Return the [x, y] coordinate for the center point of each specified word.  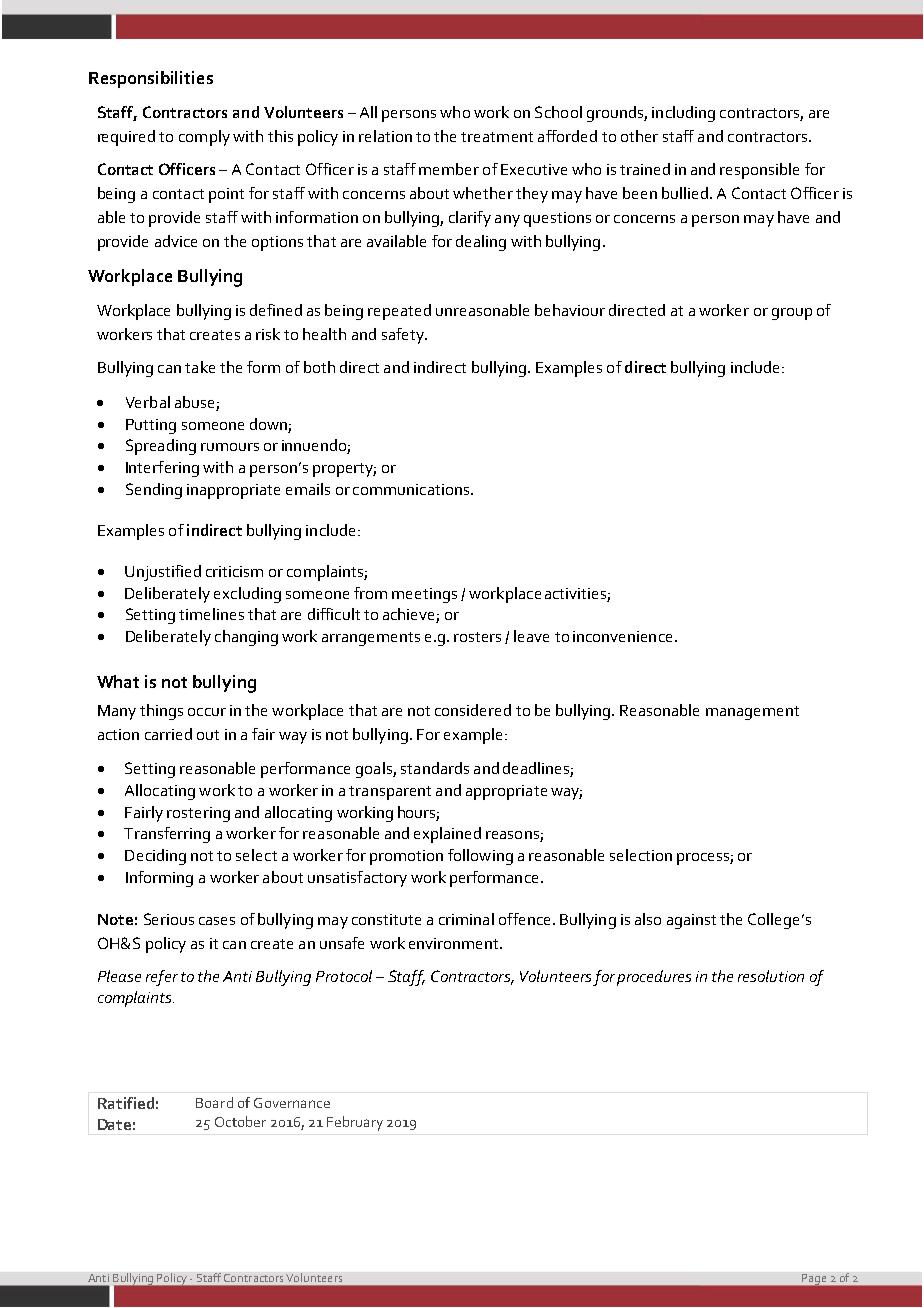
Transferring [167, 835]
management [752, 713]
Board [214, 1102]
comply [204, 138]
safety [404, 336]
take [200, 367]
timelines [211, 614]
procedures [654, 978]
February [355, 1123]
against [691, 921]
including [683, 114]
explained [447, 835]
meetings [424, 595]
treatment [497, 137]
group [792, 314]
